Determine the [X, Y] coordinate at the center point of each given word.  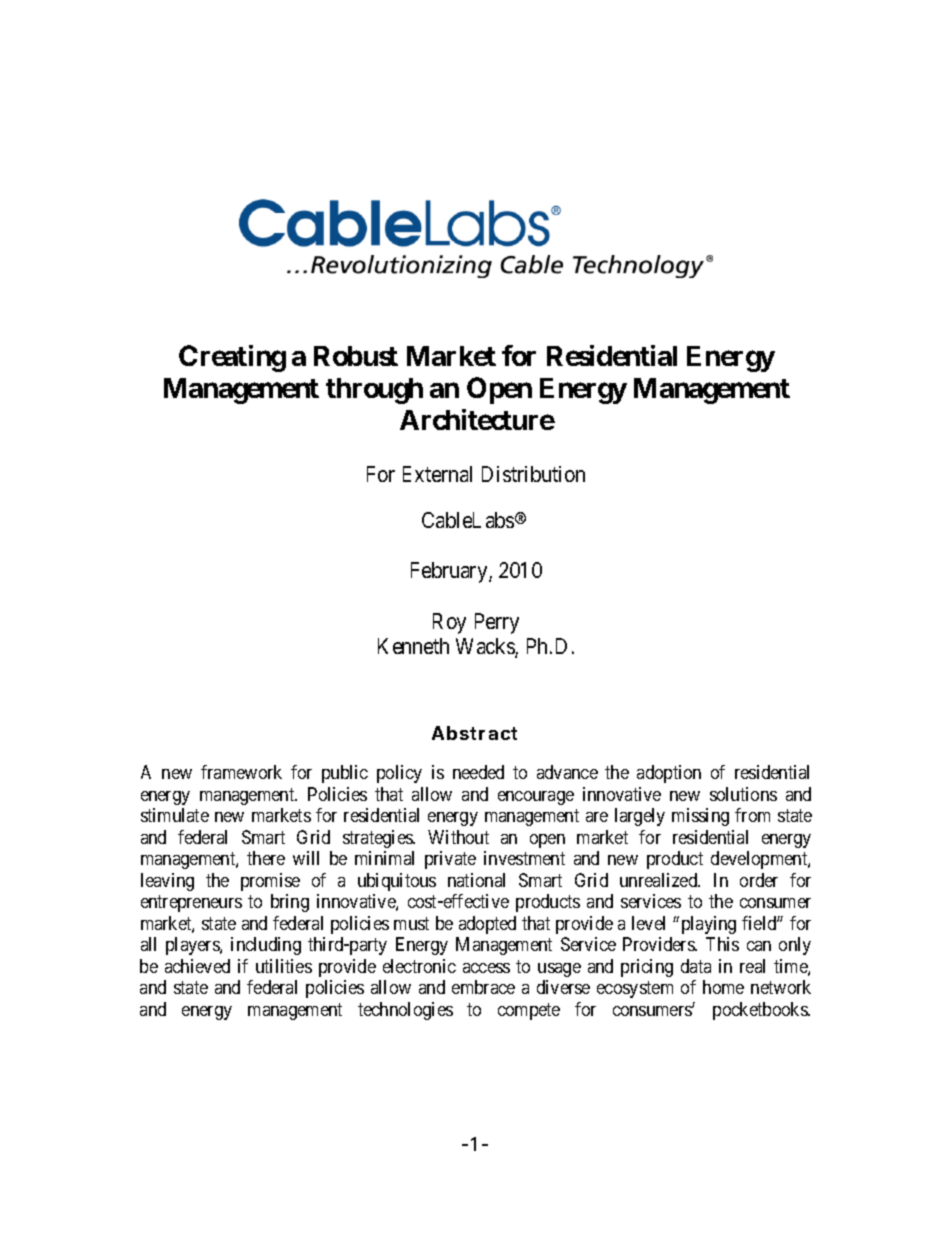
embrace [483, 987]
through [374, 391]
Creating [232, 358]
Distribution [533, 474]
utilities [284, 966]
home [723, 987]
